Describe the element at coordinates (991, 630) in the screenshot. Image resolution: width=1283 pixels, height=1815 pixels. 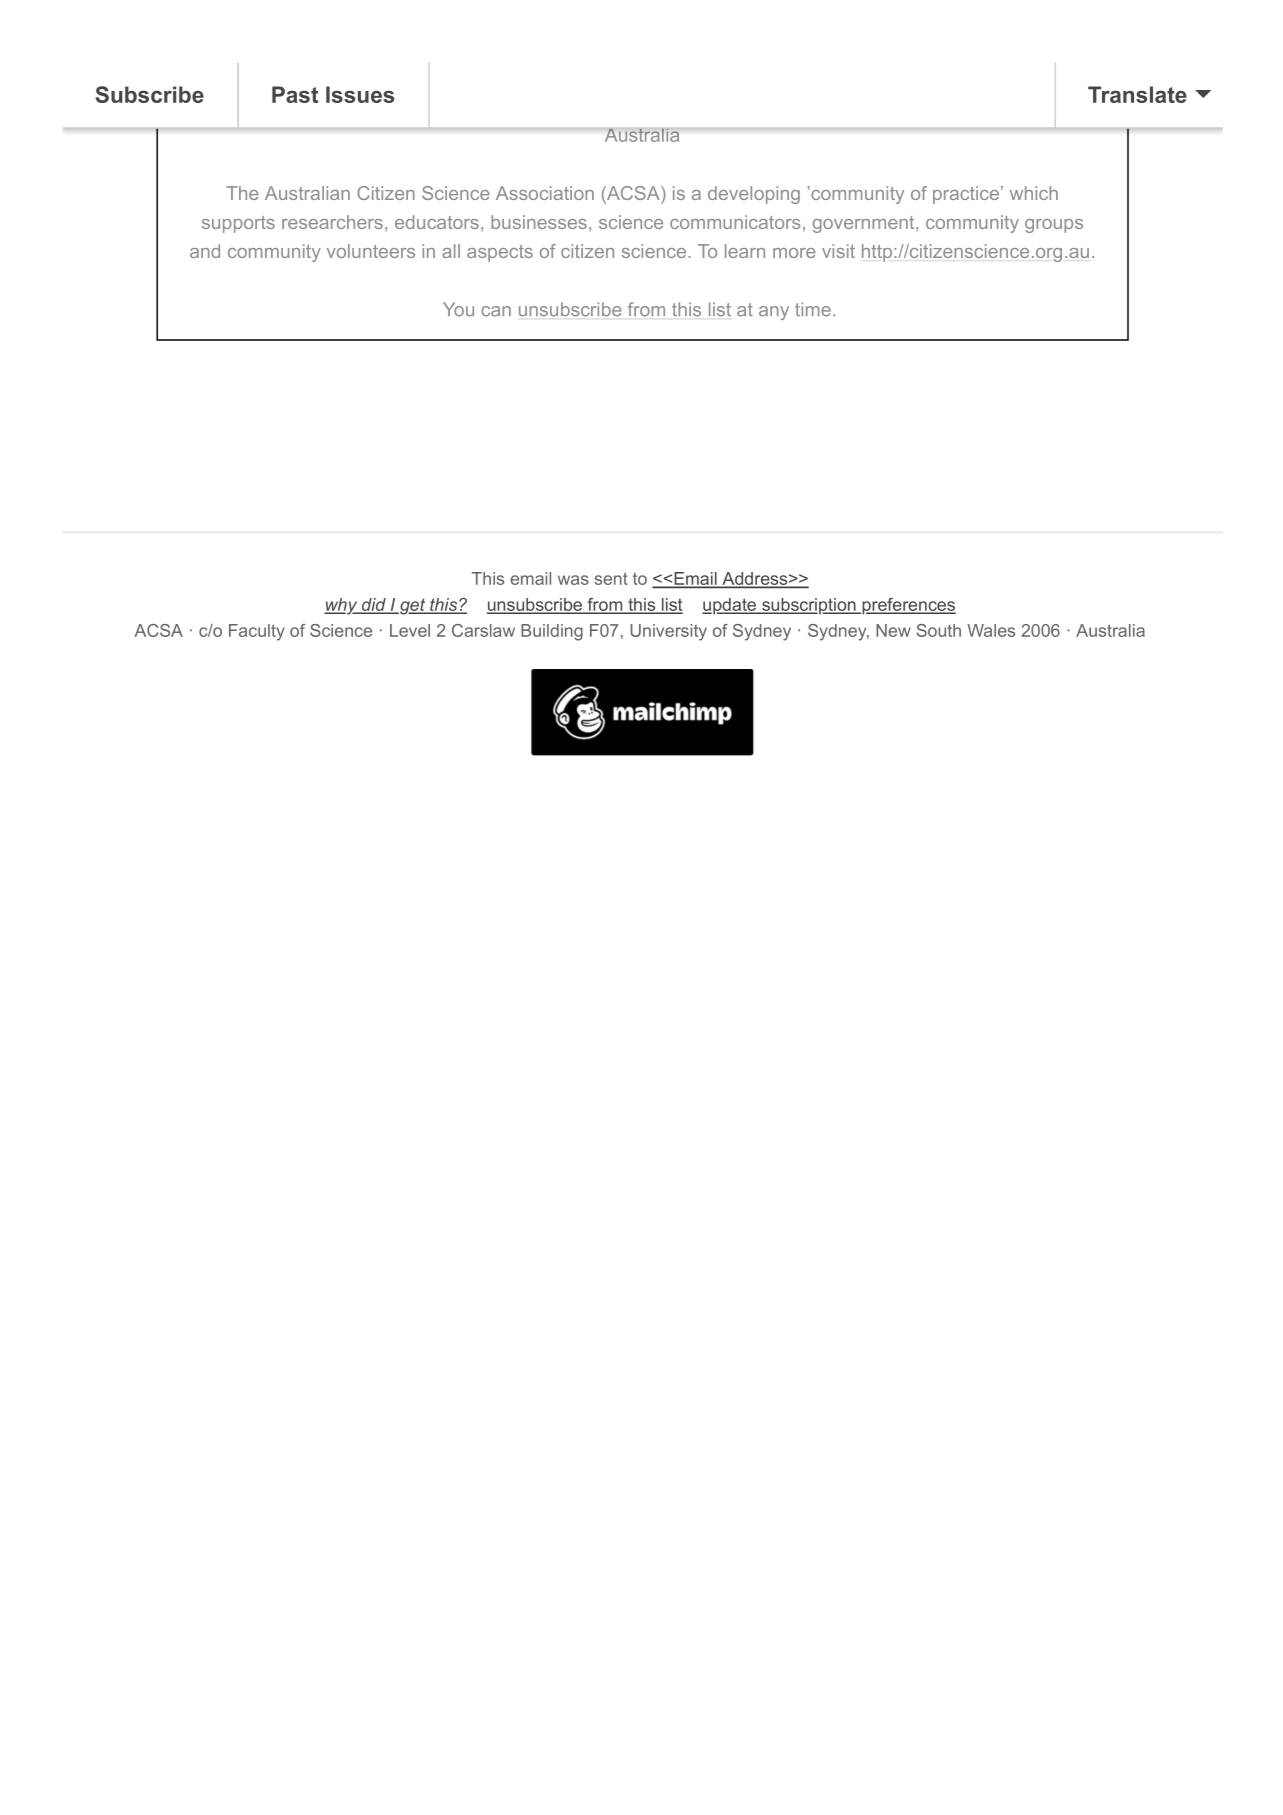
I see `Wales` at that location.
